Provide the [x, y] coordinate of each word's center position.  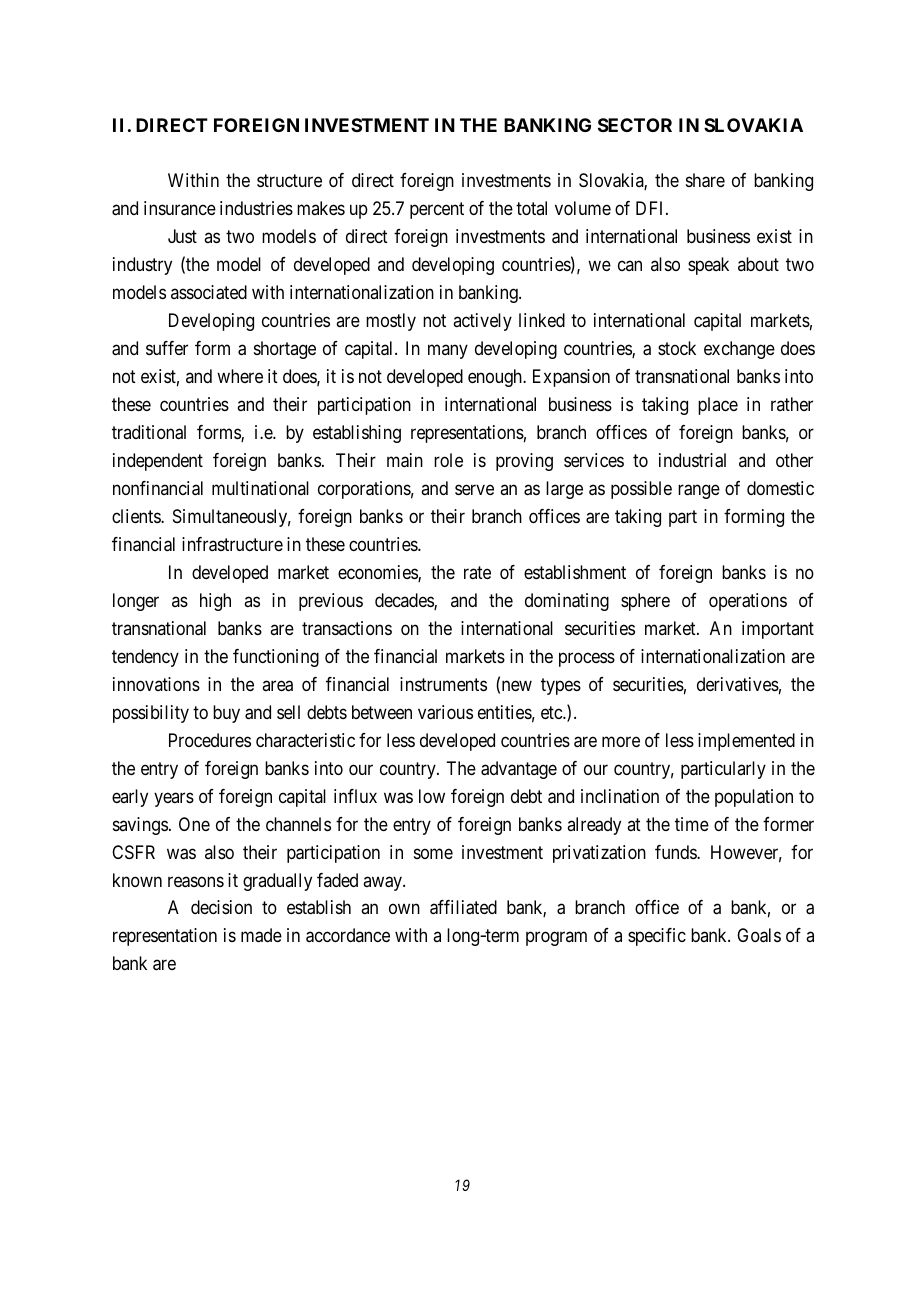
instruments [443, 684]
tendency [145, 658]
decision [221, 907]
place [718, 406]
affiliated [463, 907]
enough [496, 378]
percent [437, 210]
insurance [180, 208]
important [778, 630]
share [705, 180]
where [240, 376]
